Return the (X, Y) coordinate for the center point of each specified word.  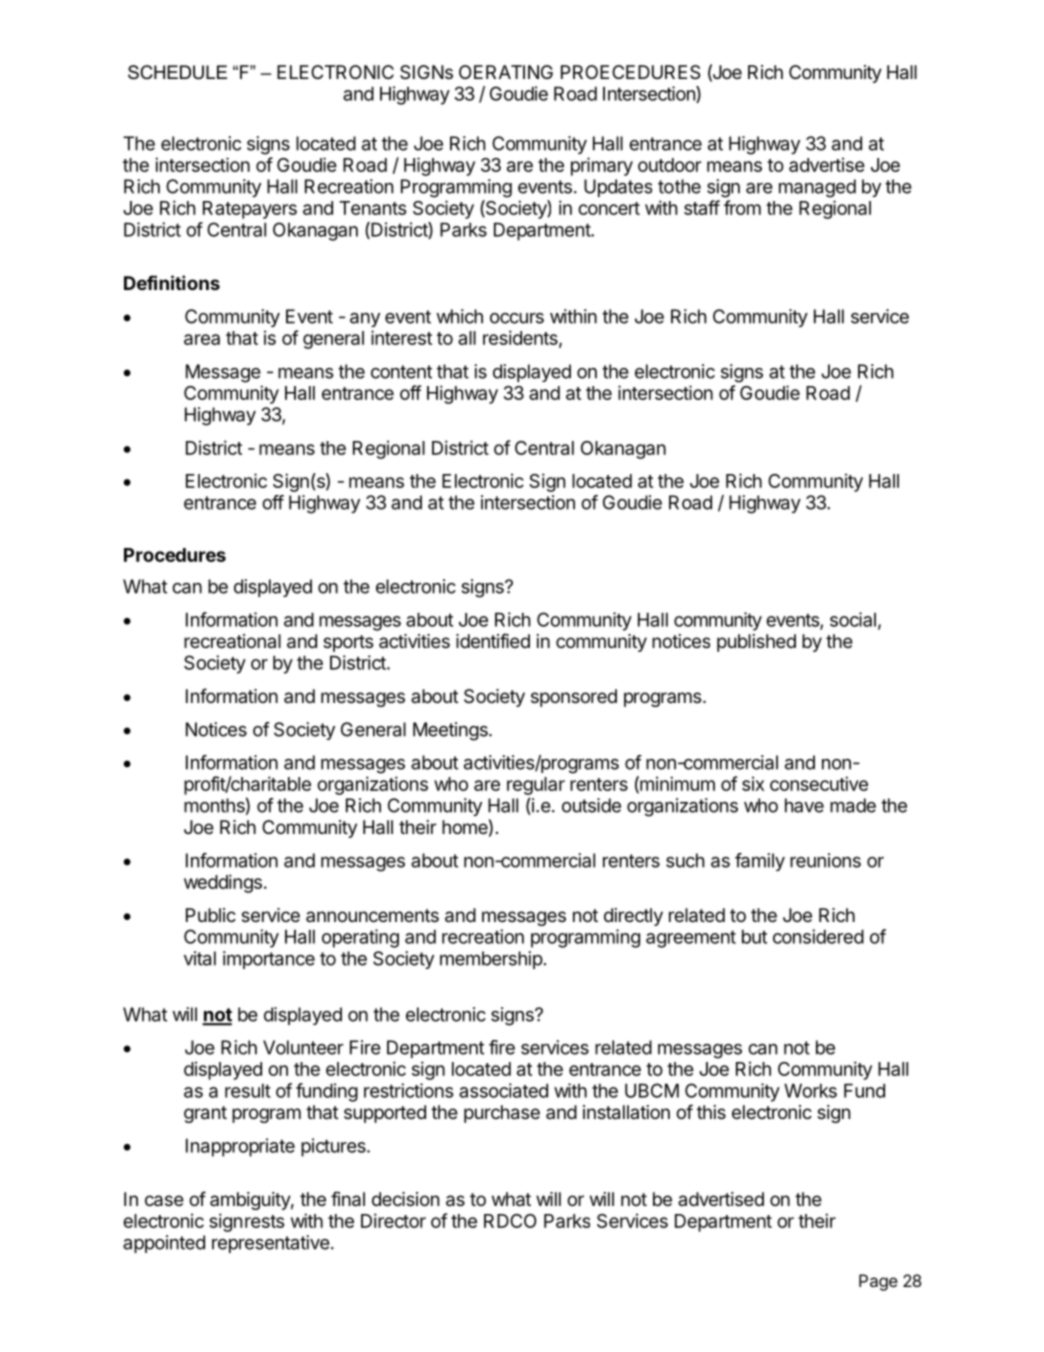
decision (405, 1199)
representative (271, 1244)
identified (493, 640)
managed (817, 188)
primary (602, 166)
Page (878, 1282)
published (756, 643)
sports (348, 643)
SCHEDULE (177, 72)
